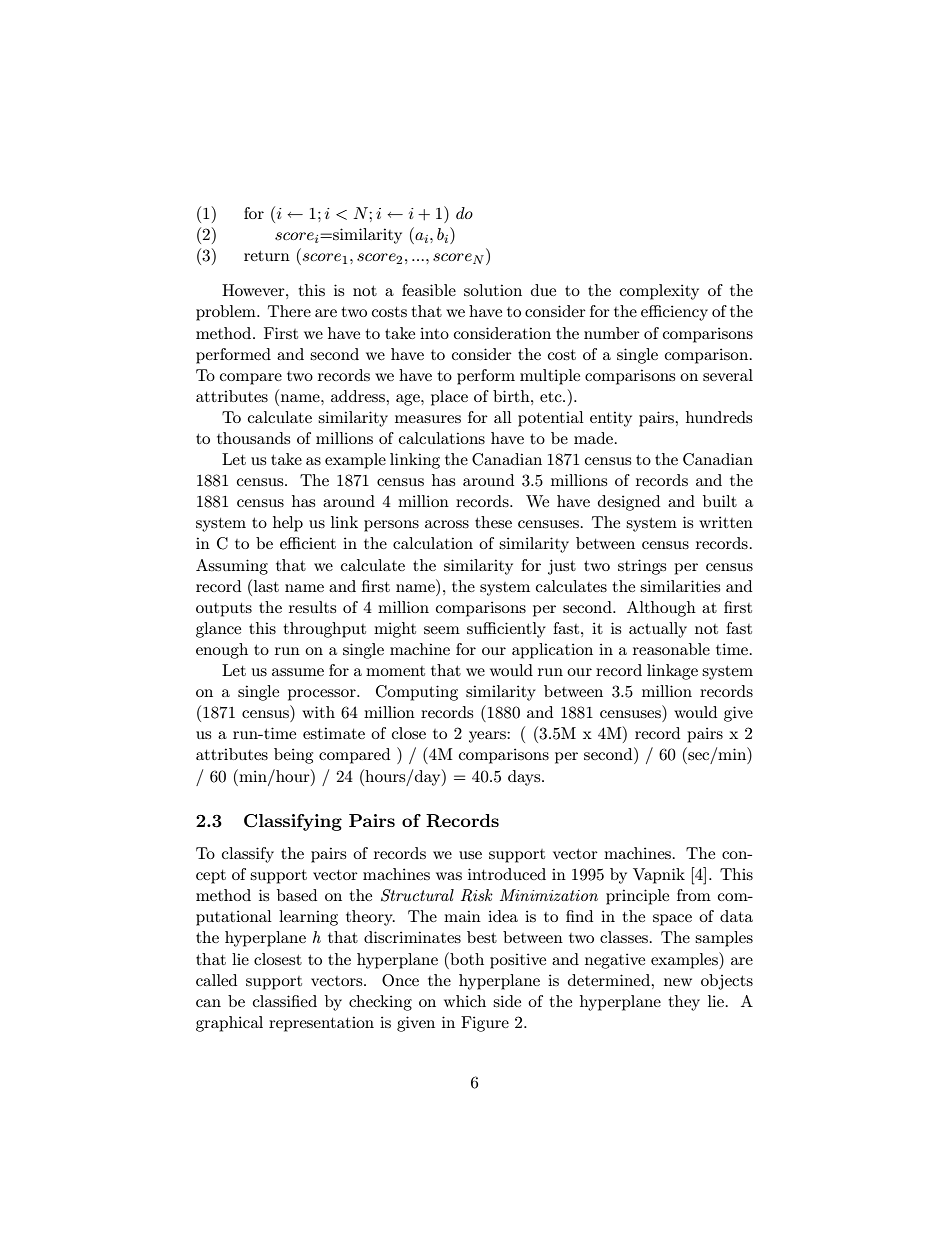  I want to click on return, so click(267, 256).
